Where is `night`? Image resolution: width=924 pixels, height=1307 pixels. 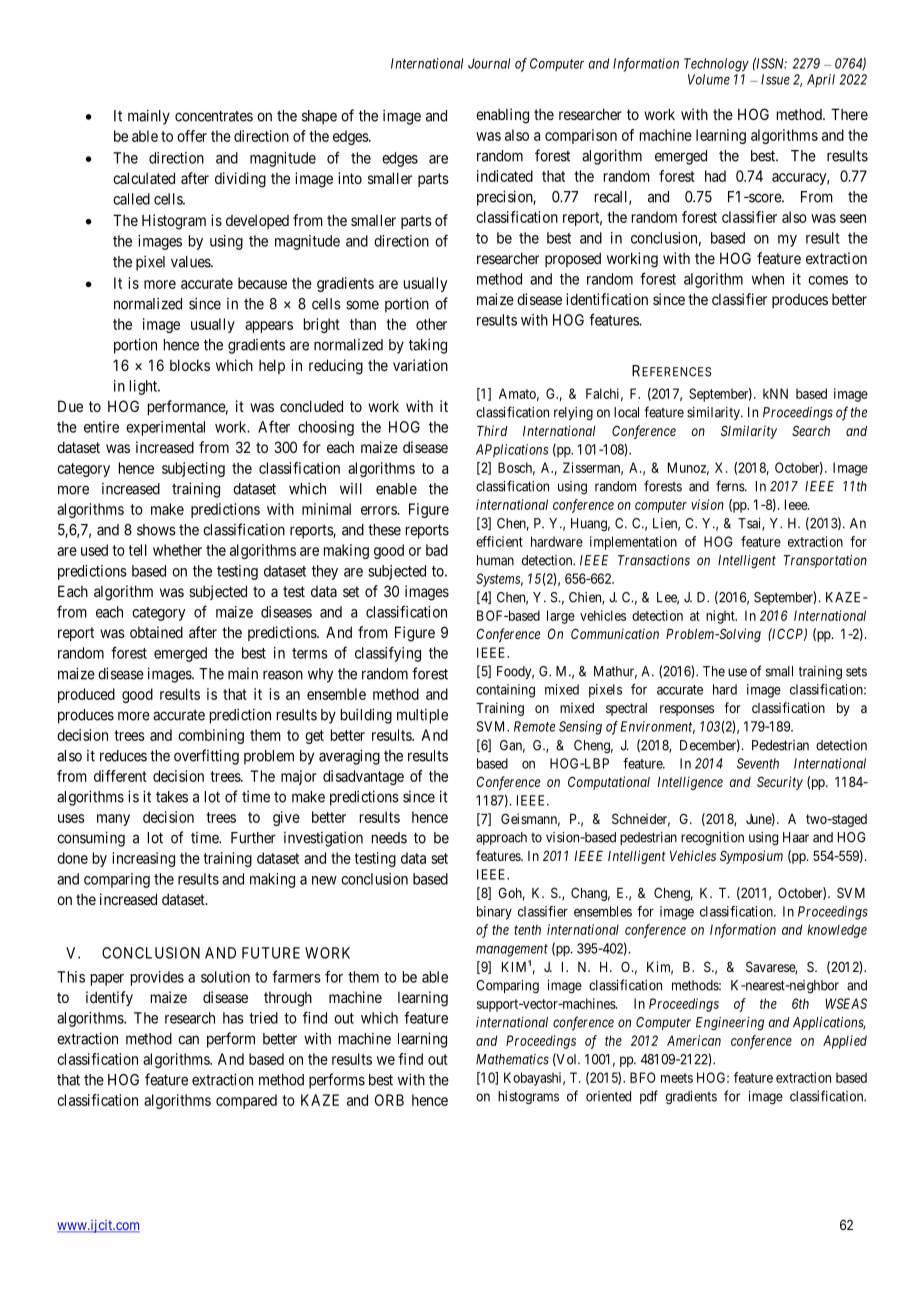 night is located at coordinates (721, 617).
